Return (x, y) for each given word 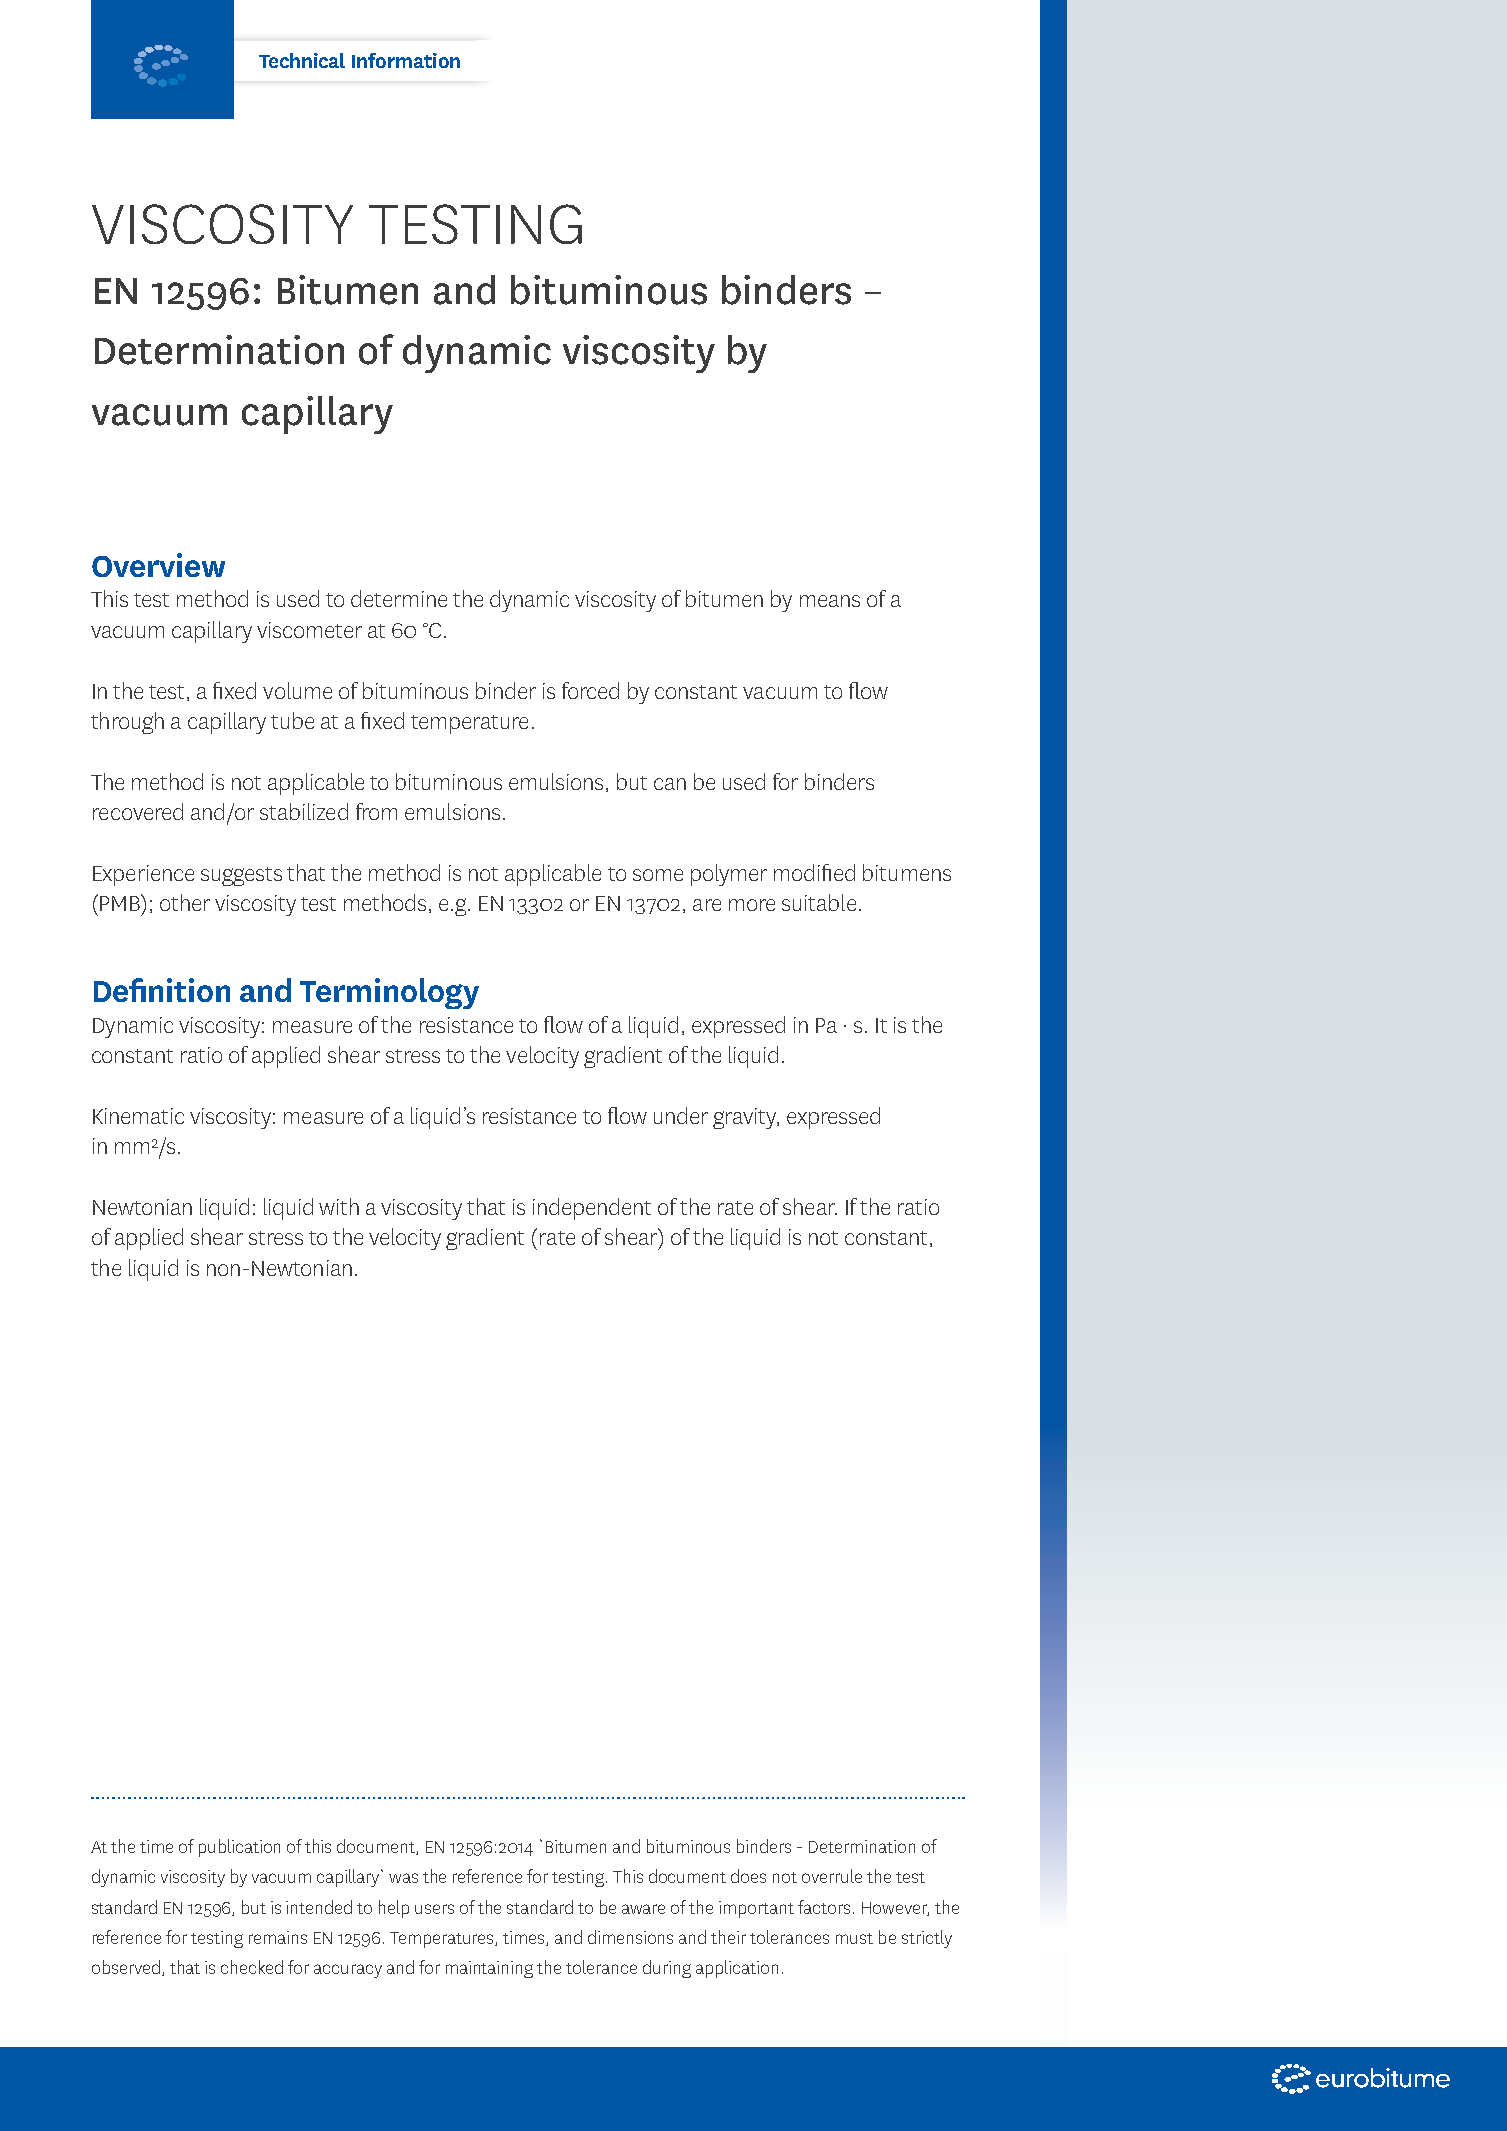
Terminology (389, 993)
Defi (120, 990)
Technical (302, 60)
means (830, 601)
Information (406, 60)
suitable (819, 902)
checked (252, 1967)
